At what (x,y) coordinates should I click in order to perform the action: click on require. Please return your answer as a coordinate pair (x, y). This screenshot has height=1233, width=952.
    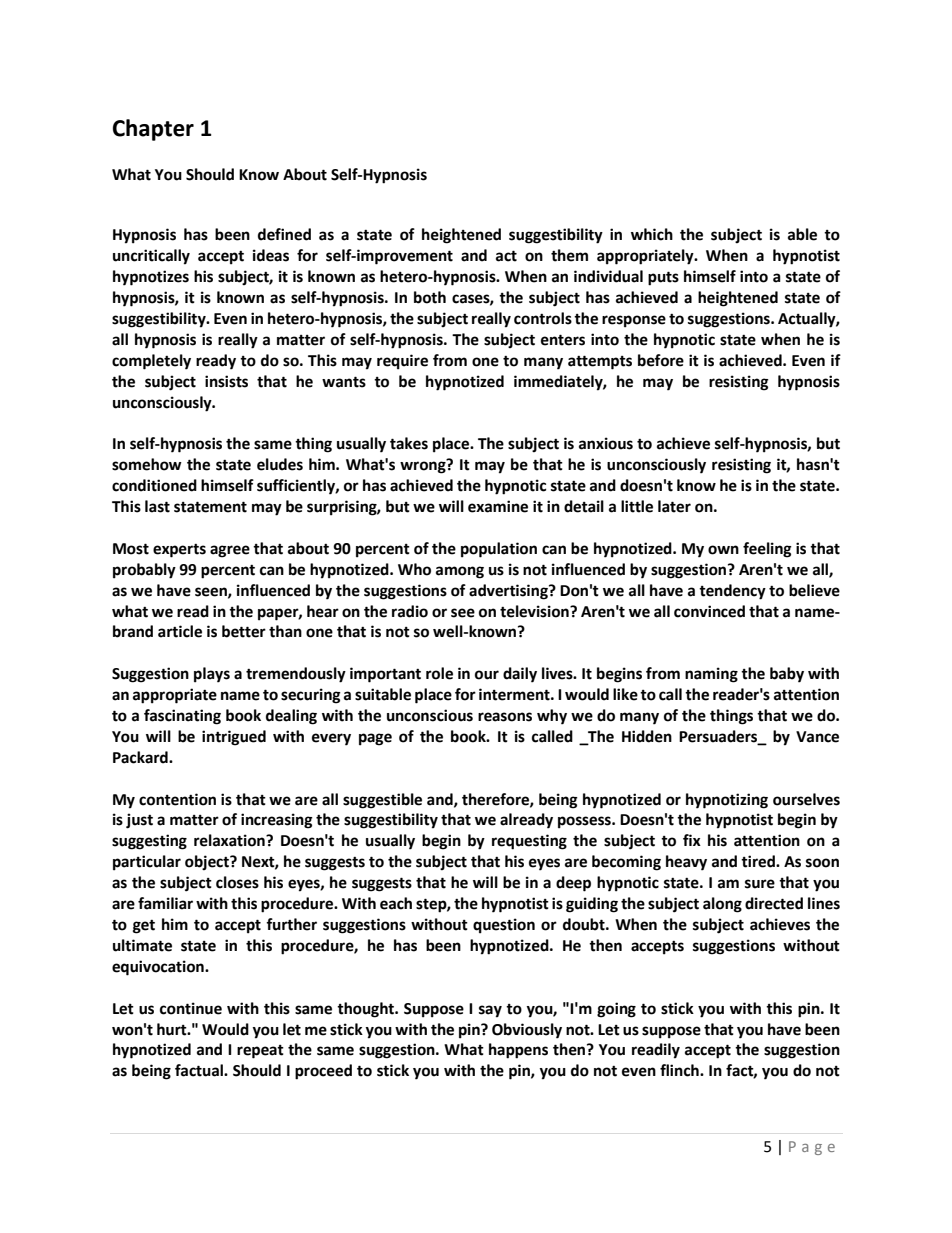
    Looking at the image, I should click on (402, 362).
